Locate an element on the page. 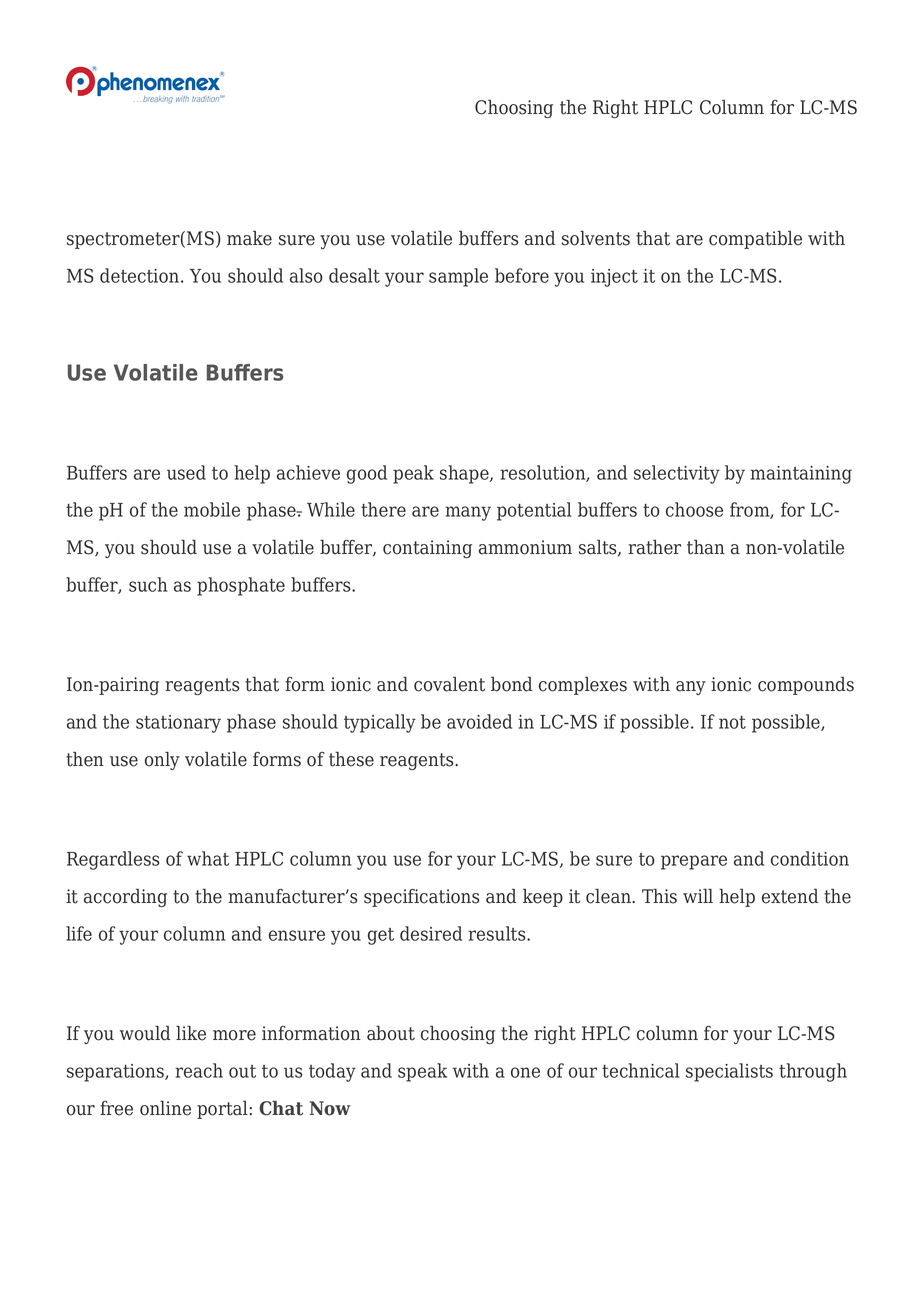 This page has width=924, height=1308. make is located at coordinates (249, 238).
